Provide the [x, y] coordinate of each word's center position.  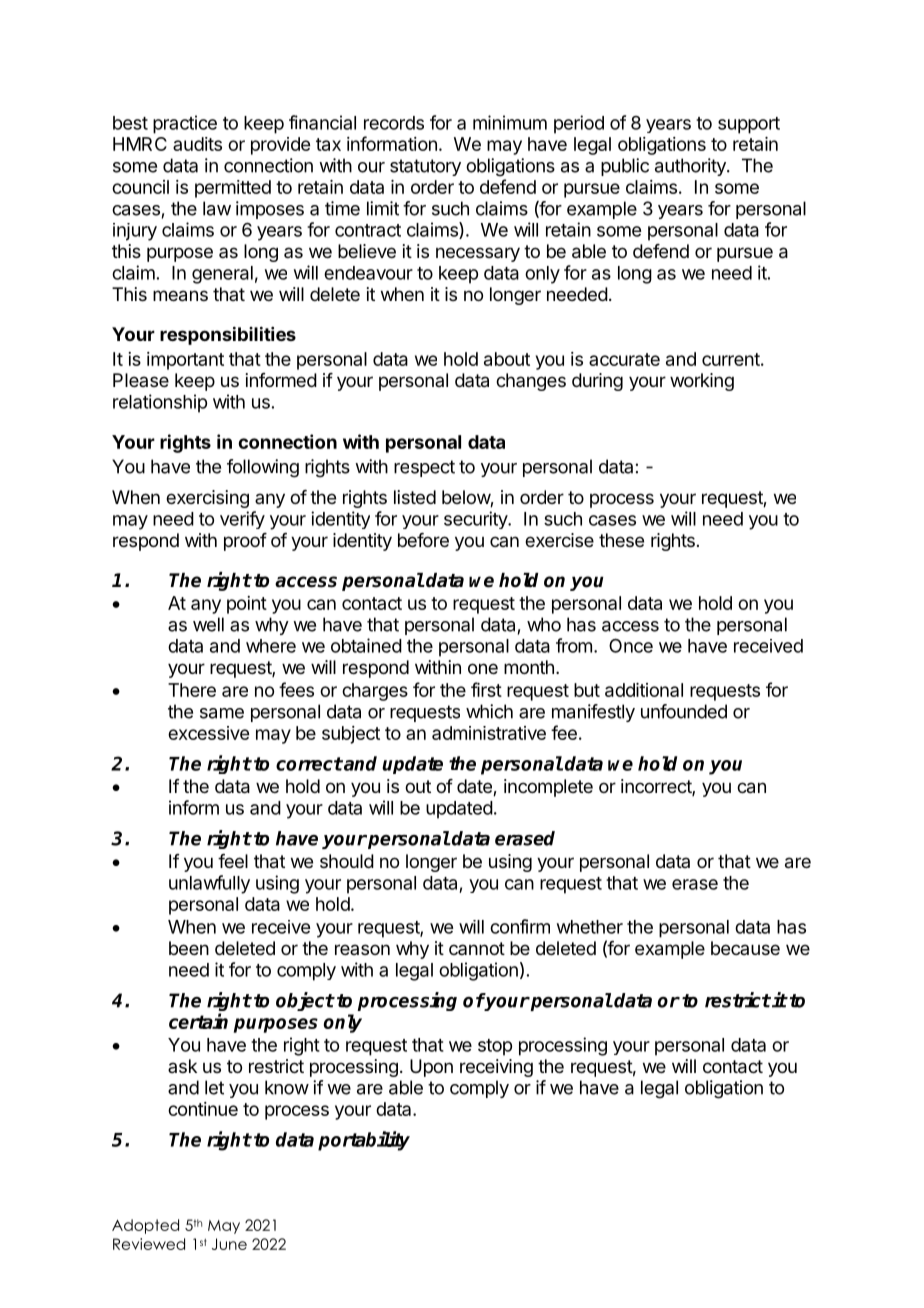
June [229, 1244]
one [483, 668]
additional [644, 690]
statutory [425, 167]
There [192, 690]
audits [197, 144]
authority [691, 167]
